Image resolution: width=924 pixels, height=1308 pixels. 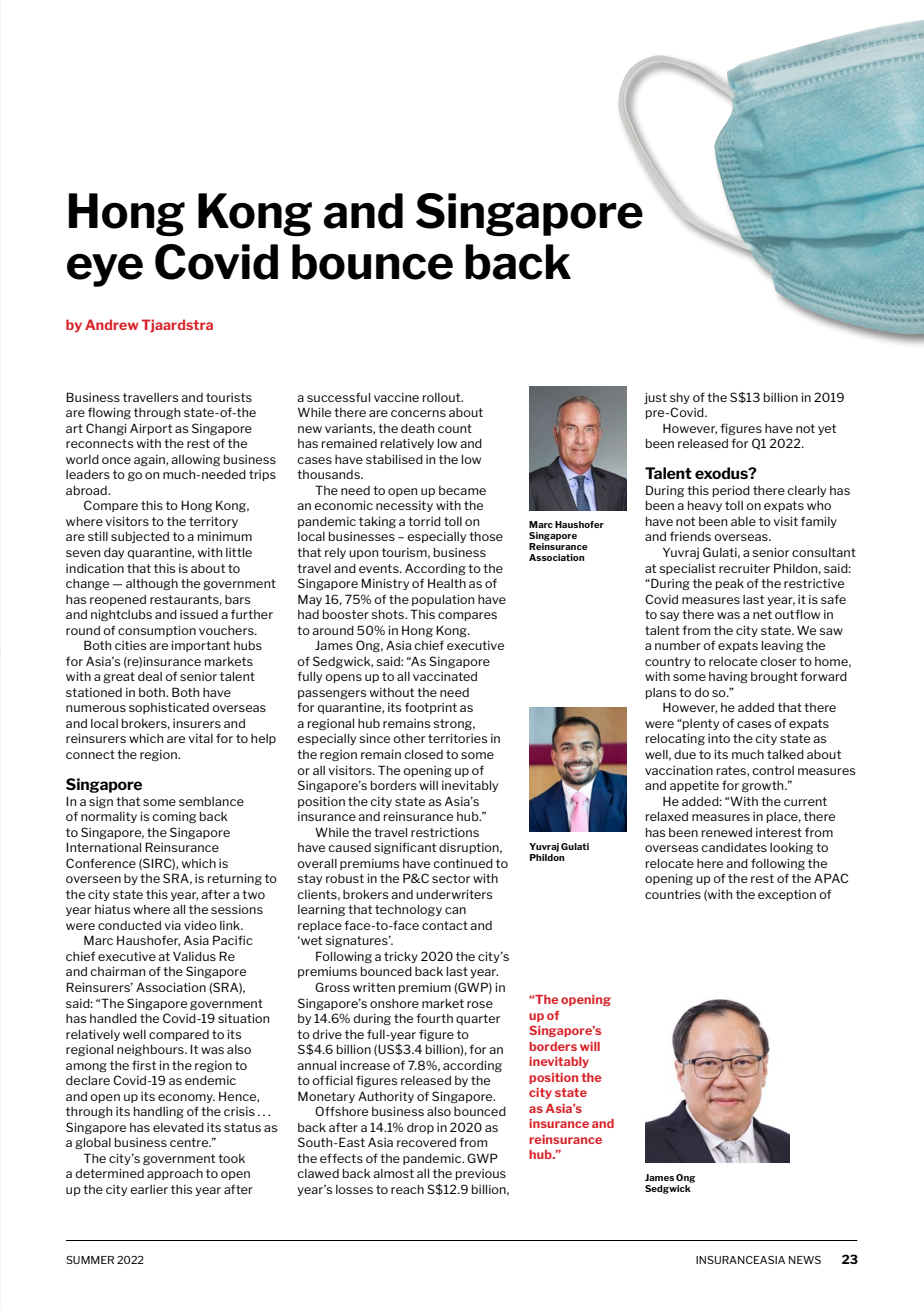 I want to click on shy, so click(x=680, y=398).
